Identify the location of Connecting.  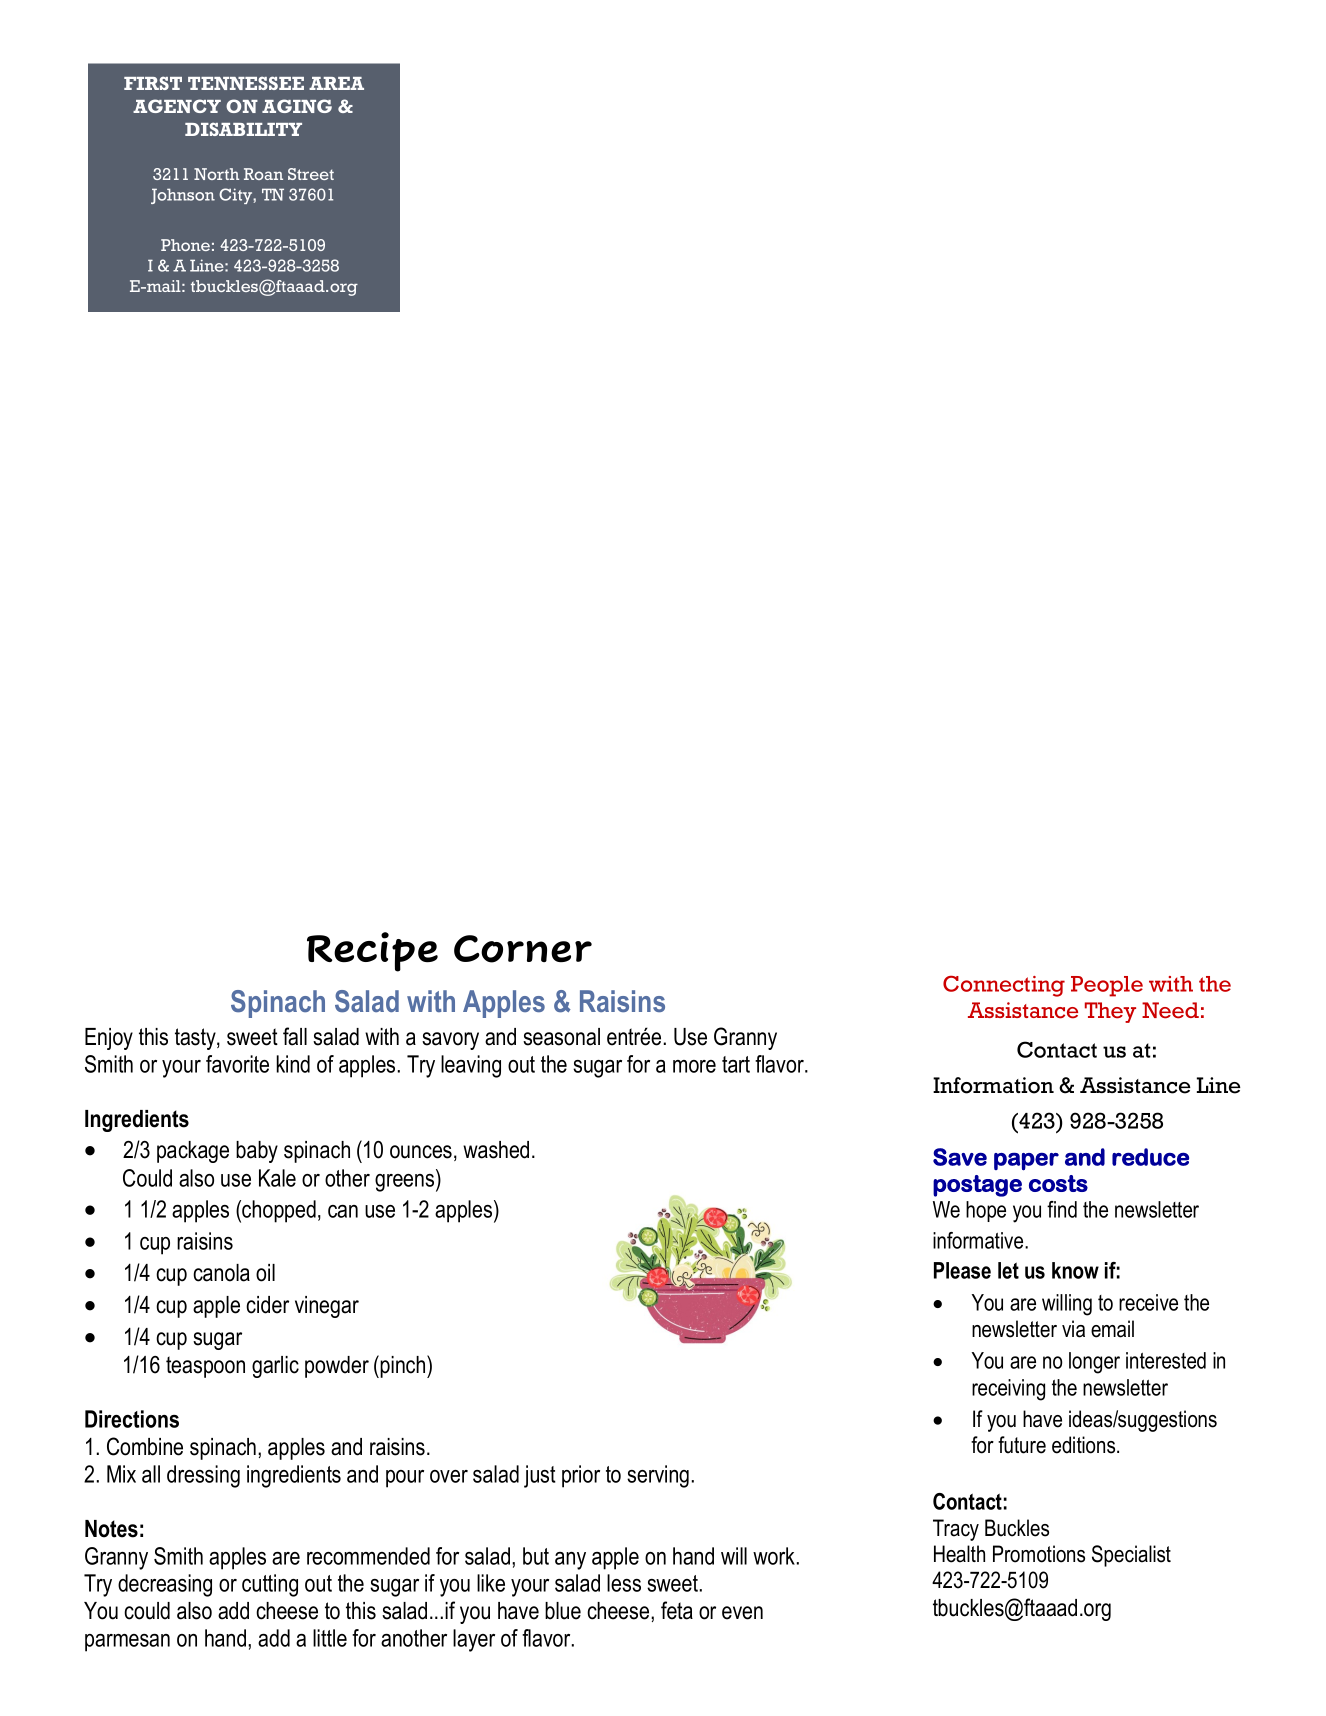
(1004, 986).
